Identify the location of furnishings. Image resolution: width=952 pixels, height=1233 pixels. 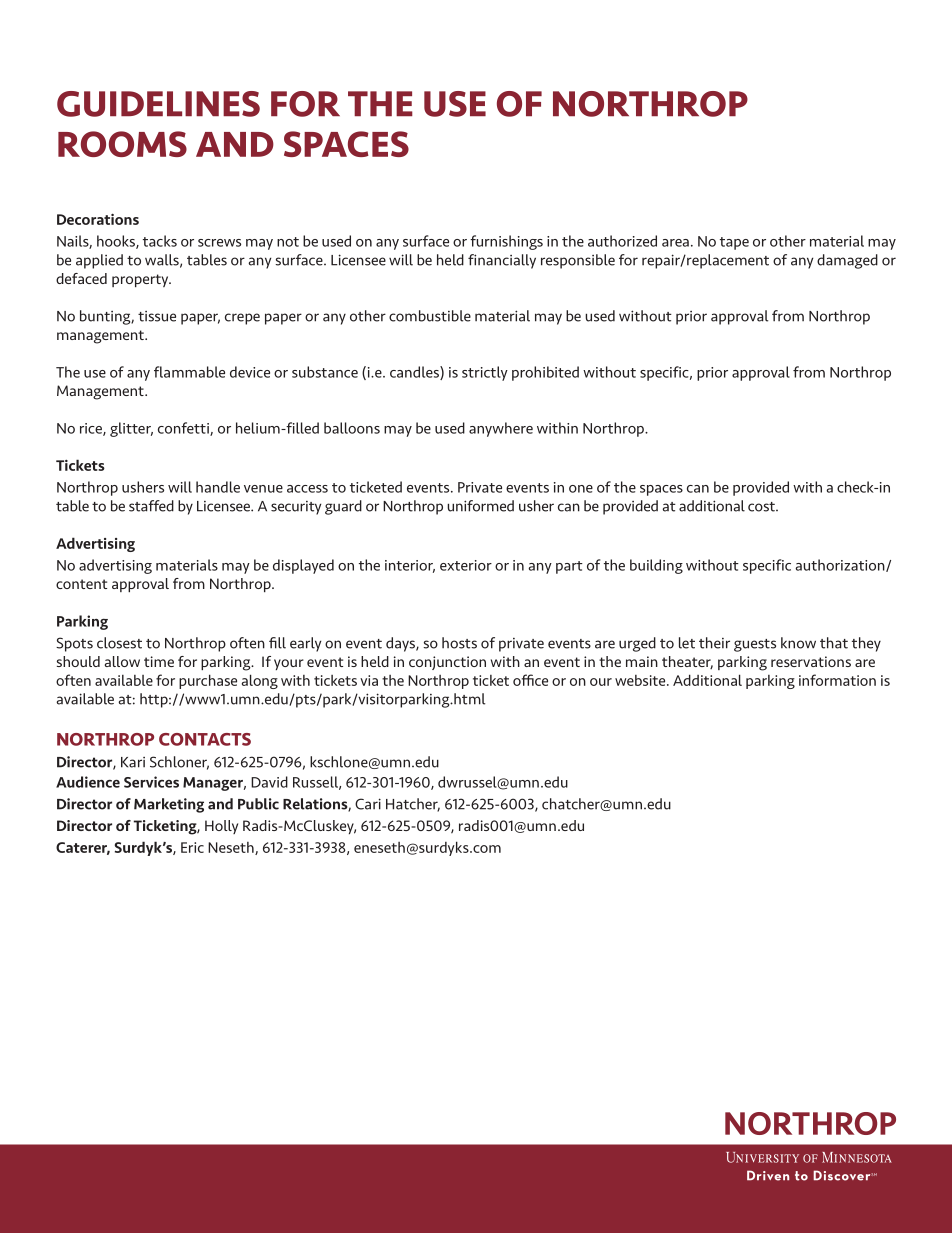
(506, 242).
